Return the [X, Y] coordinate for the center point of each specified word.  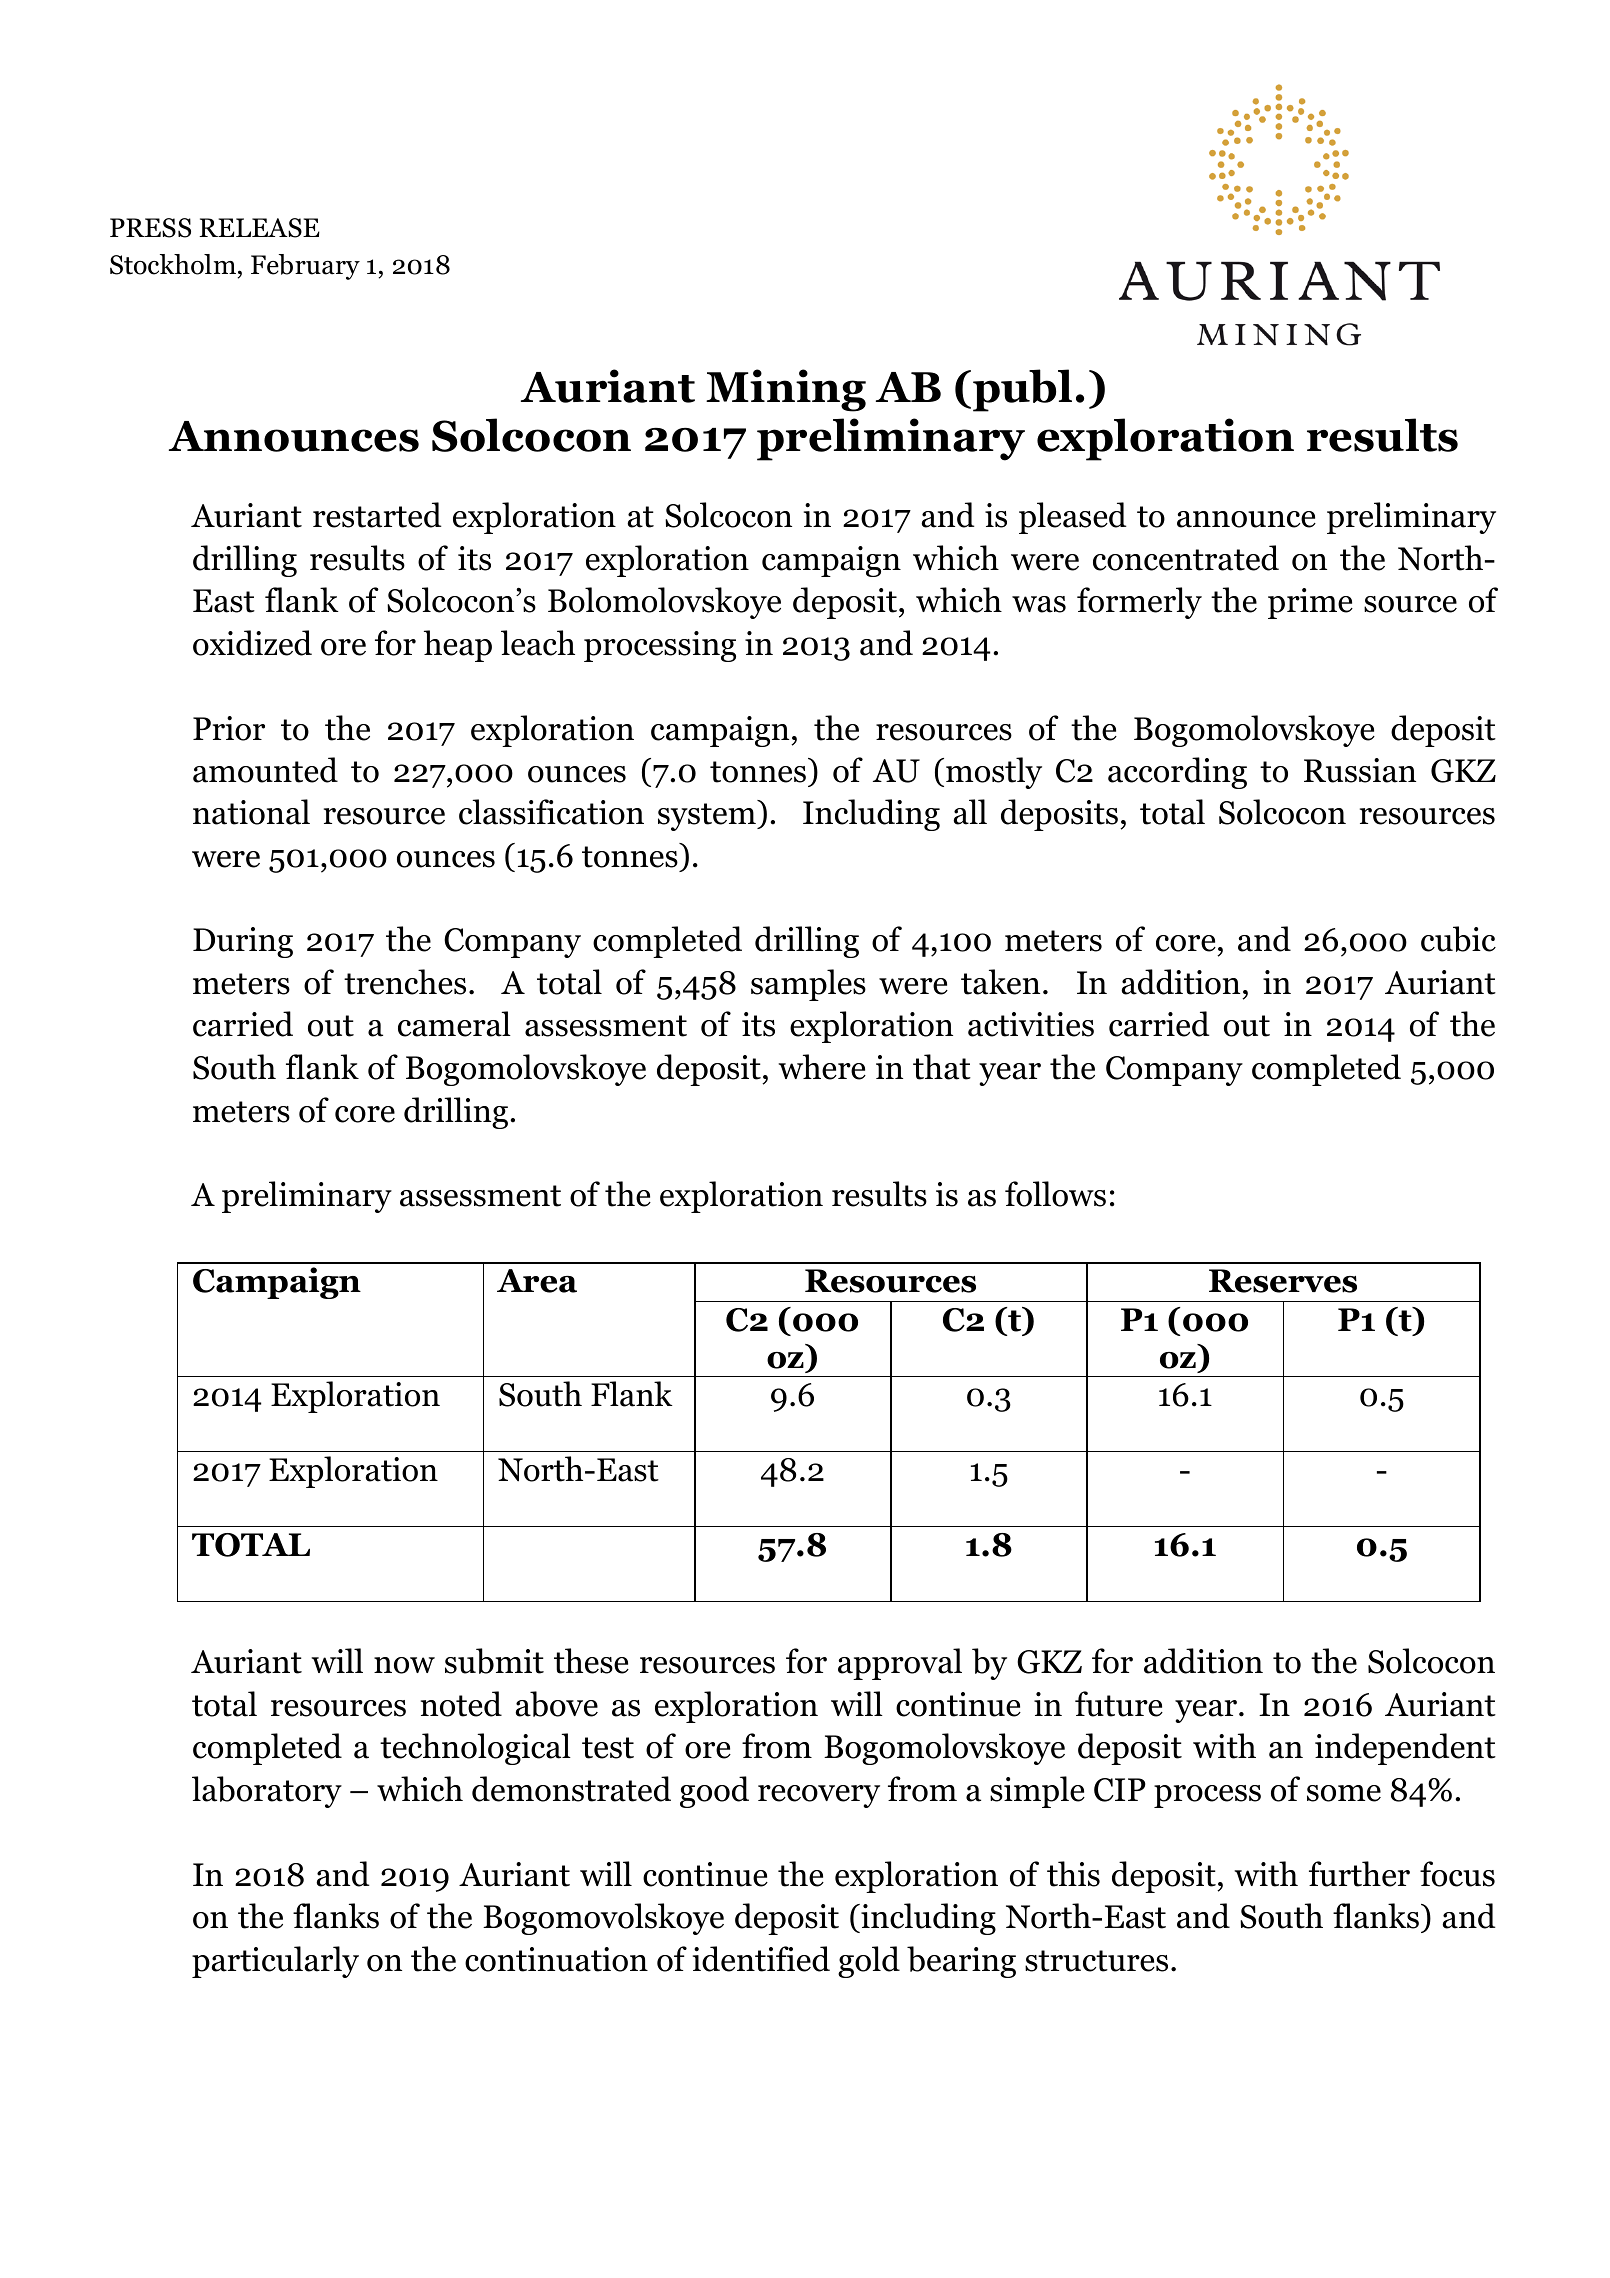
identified [761, 1959]
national [251, 812]
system [708, 817]
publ [1022, 390]
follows [1055, 1194]
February [305, 267]
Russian [1360, 770]
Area [537, 1281]
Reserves [1283, 1281]
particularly [275, 1962]
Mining [786, 390]
